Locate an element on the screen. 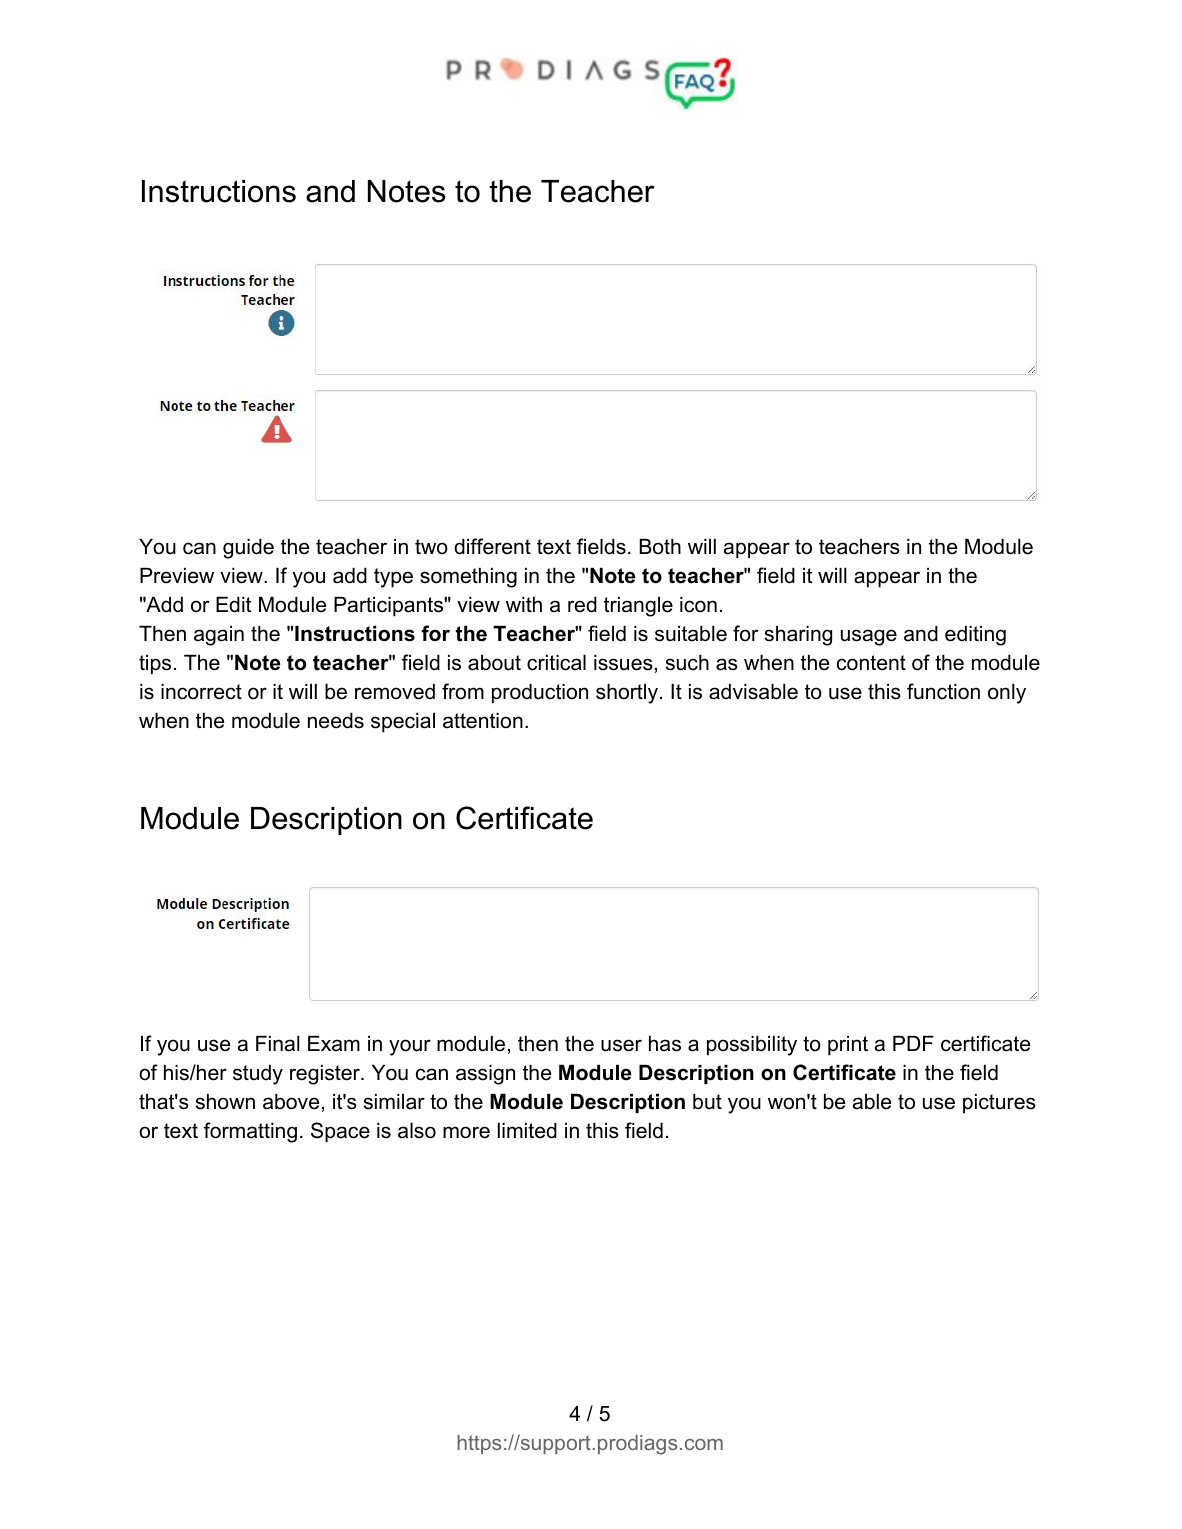 This screenshot has height=1529, width=1182. shown is located at coordinates (225, 1102).
